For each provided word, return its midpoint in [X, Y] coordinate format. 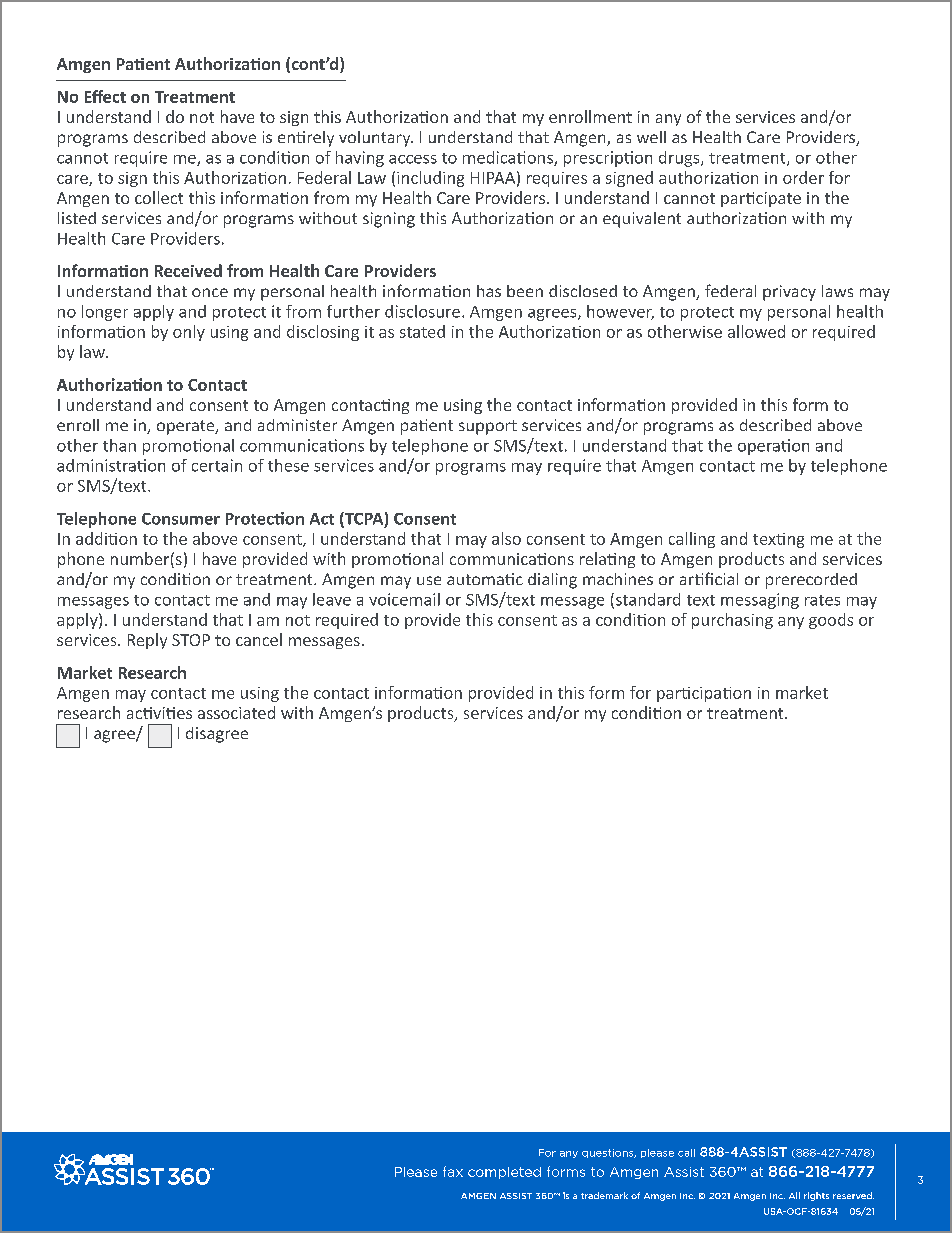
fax [453, 1171]
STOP [191, 640]
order [803, 177]
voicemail [404, 599]
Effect [105, 96]
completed [504, 1173]
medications [509, 158]
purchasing [732, 621]
